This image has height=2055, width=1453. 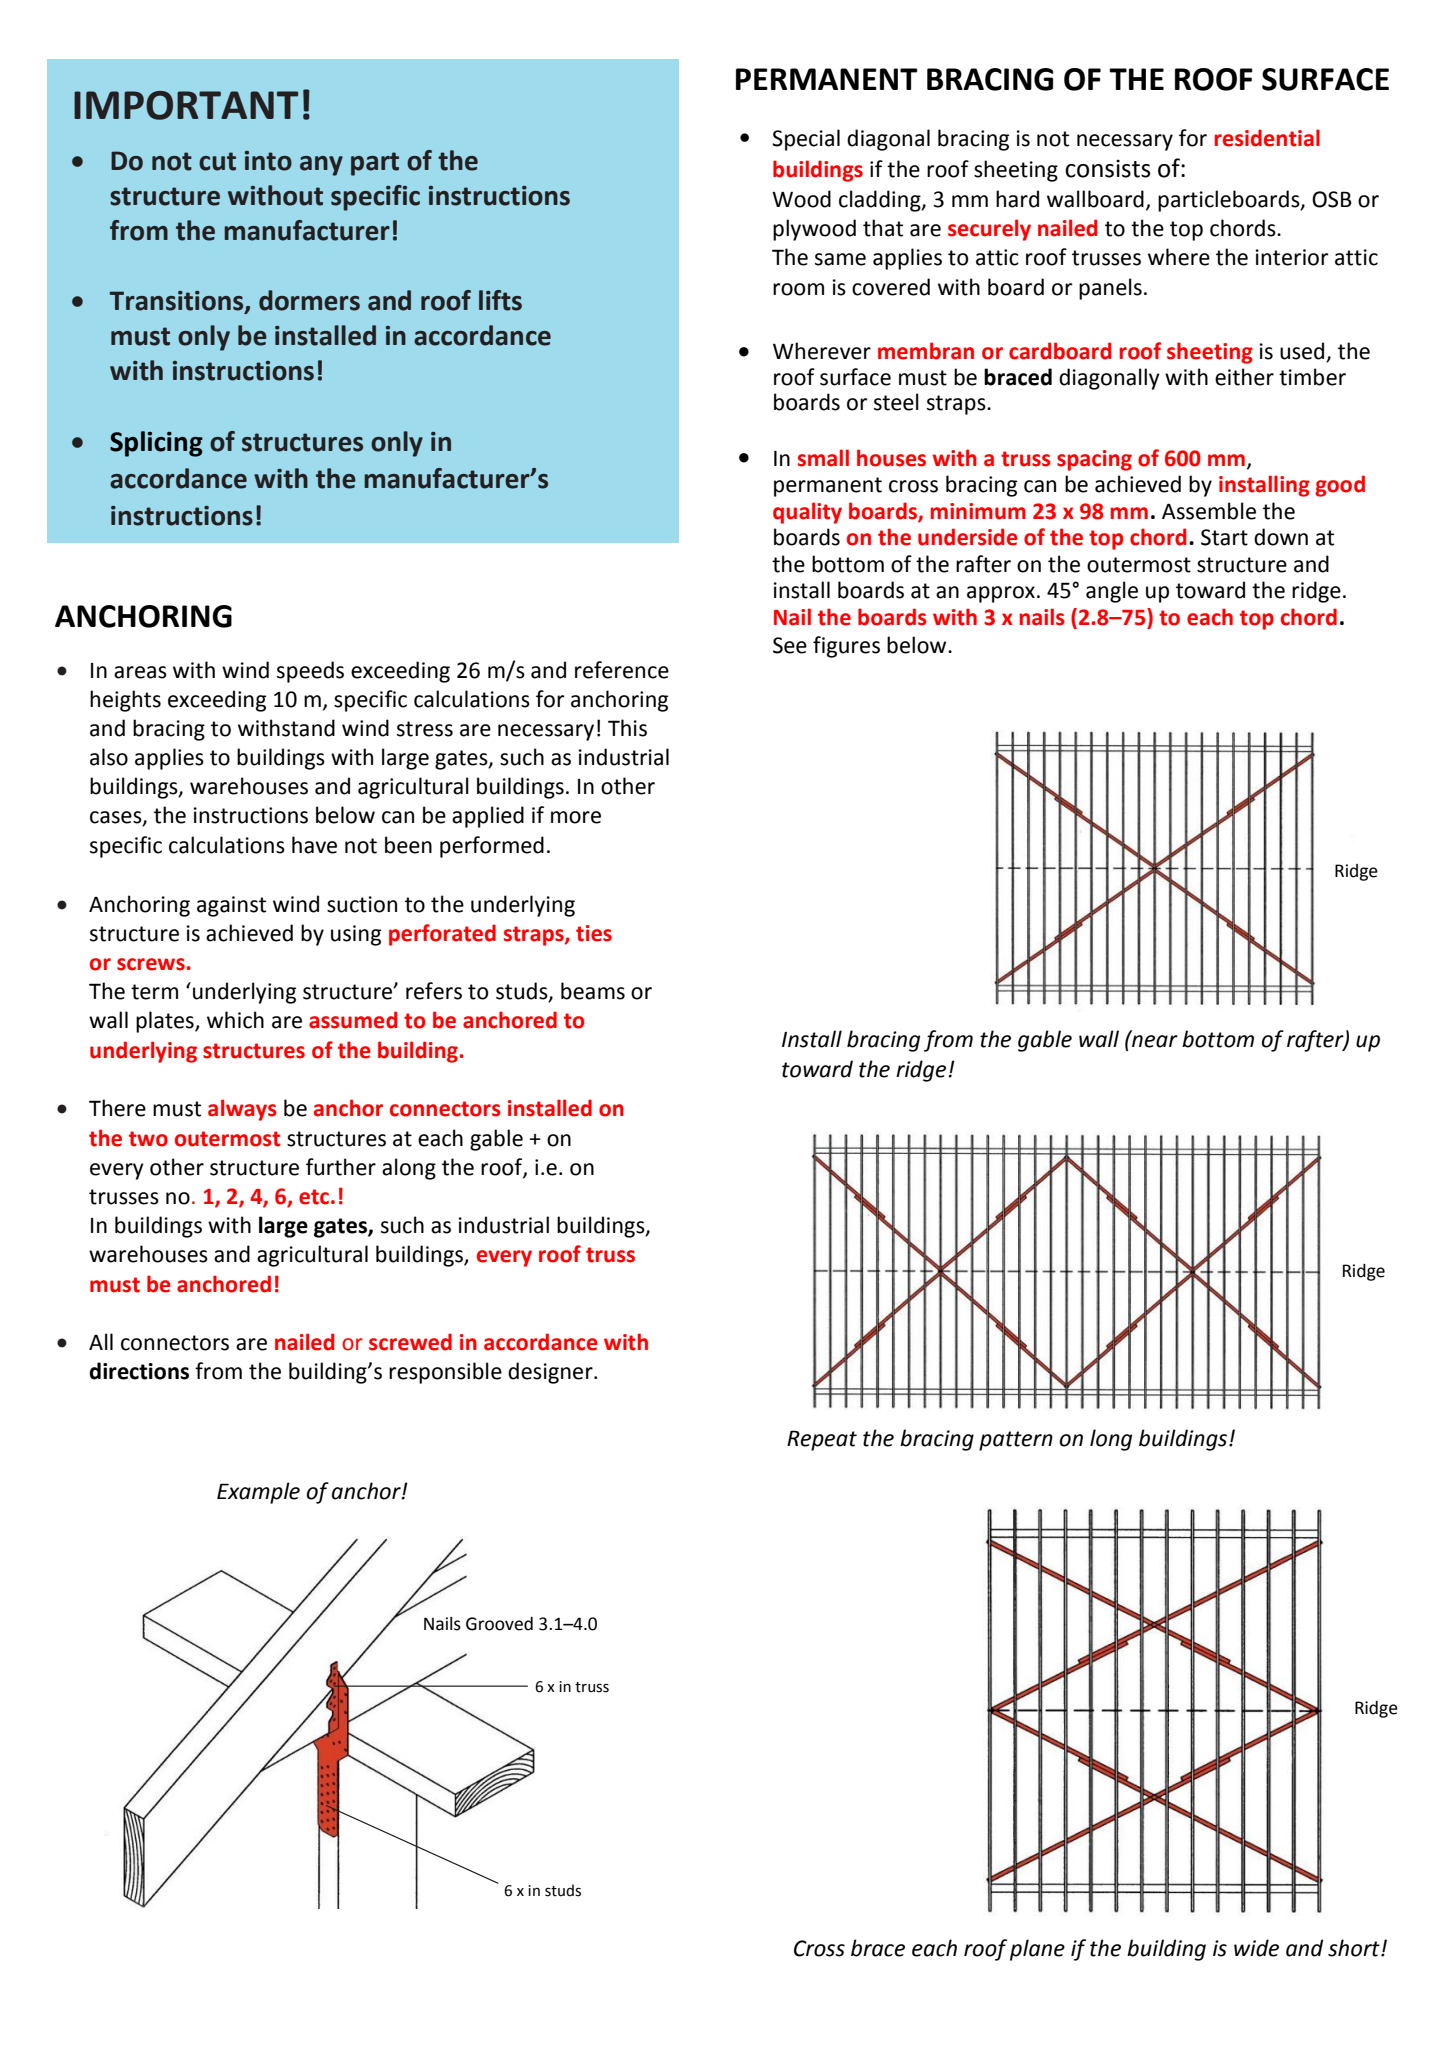 I want to click on Grooved, so click(x=499, y=1624).
